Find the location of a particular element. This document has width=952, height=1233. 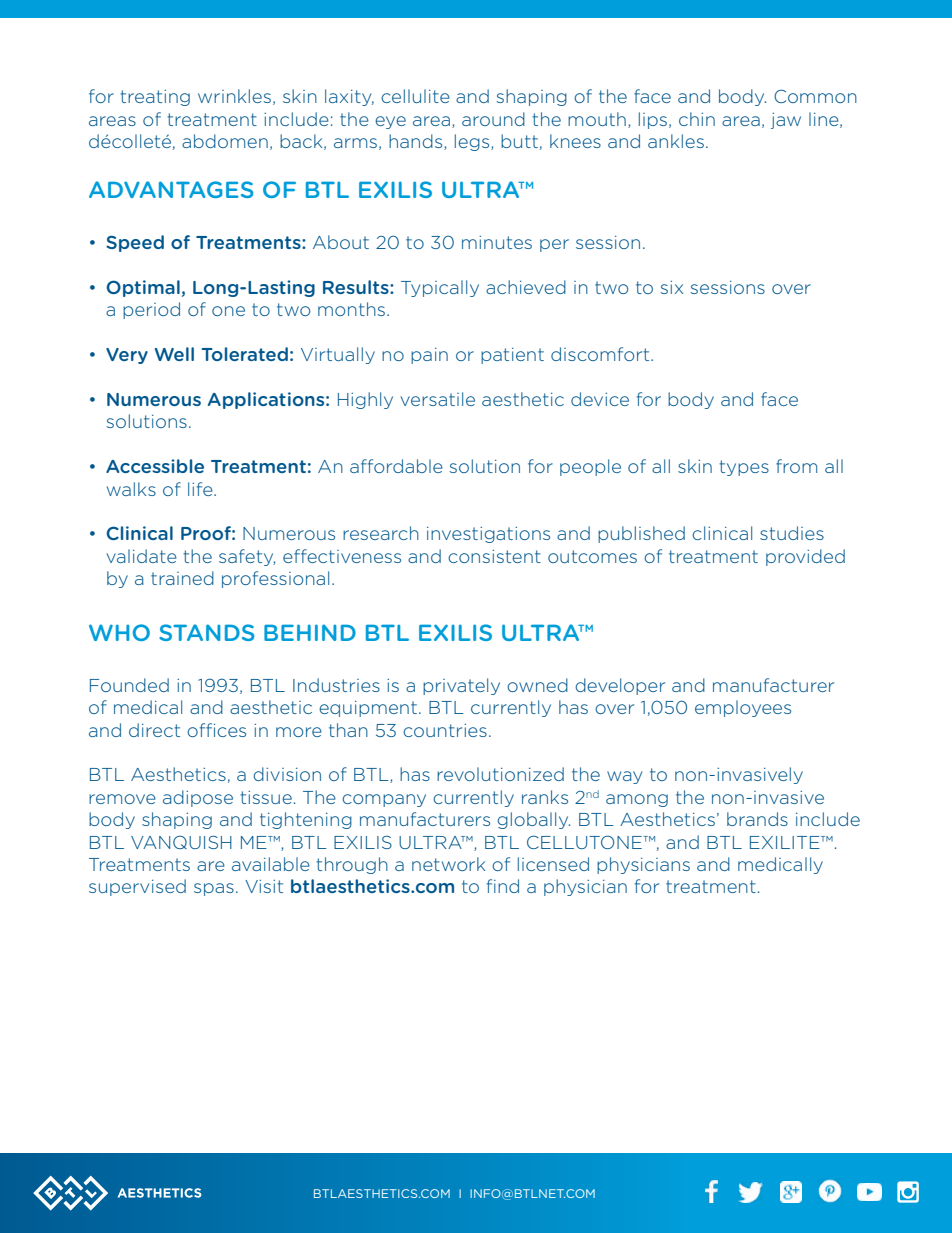

consistent is located at coordinates (494, 556).
